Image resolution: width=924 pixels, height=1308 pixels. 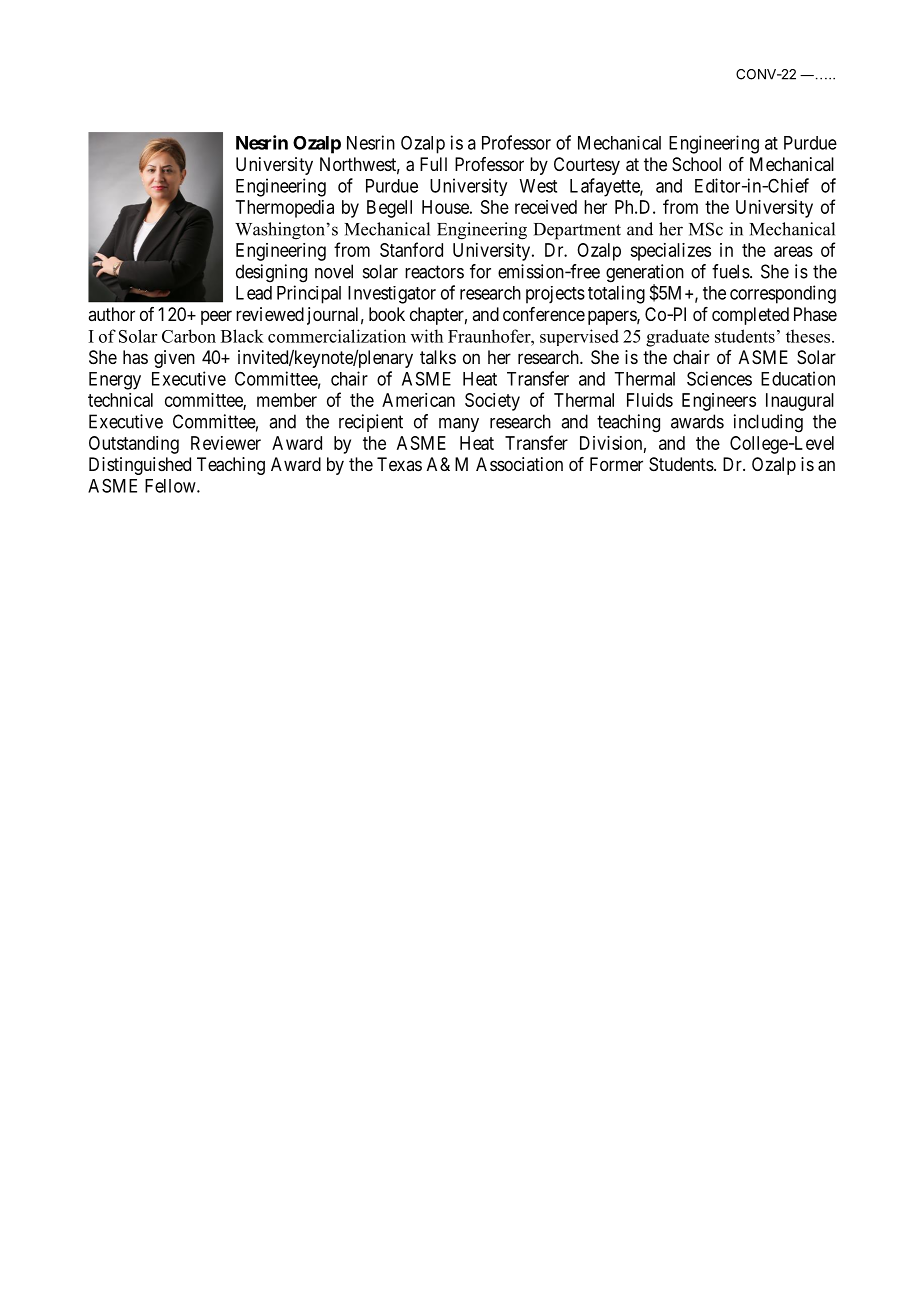 I want to click on Stanford, so click(x=411, y=249).
